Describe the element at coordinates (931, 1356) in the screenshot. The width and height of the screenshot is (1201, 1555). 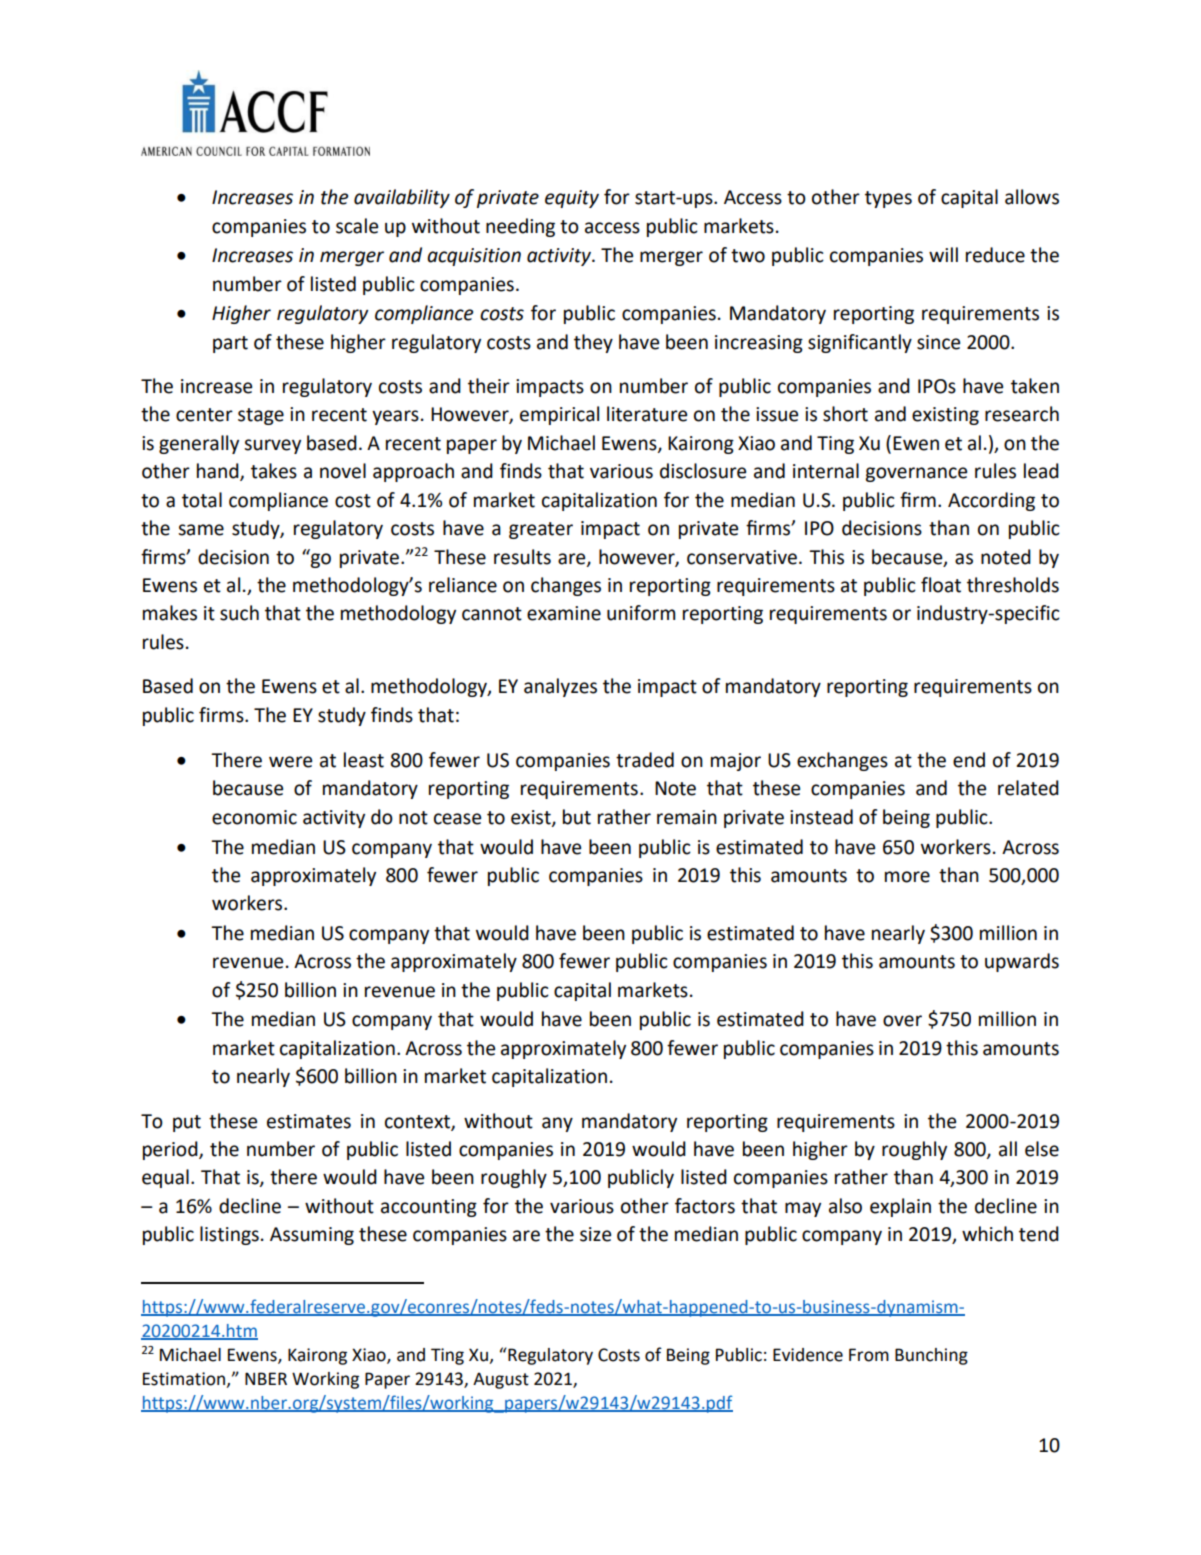
I see `Bunching` at that location.
